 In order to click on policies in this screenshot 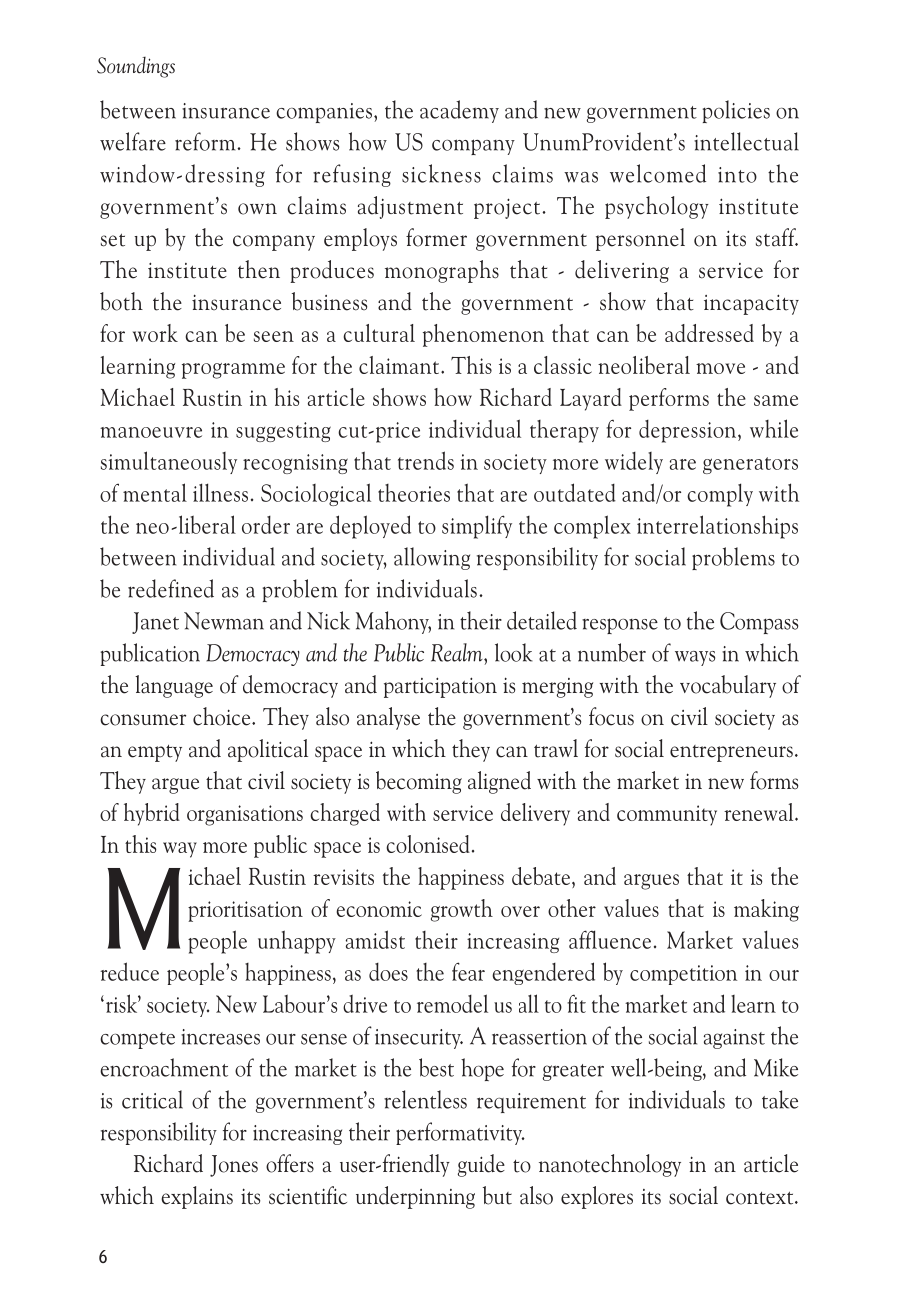, I will do `click(736, 111)`.
